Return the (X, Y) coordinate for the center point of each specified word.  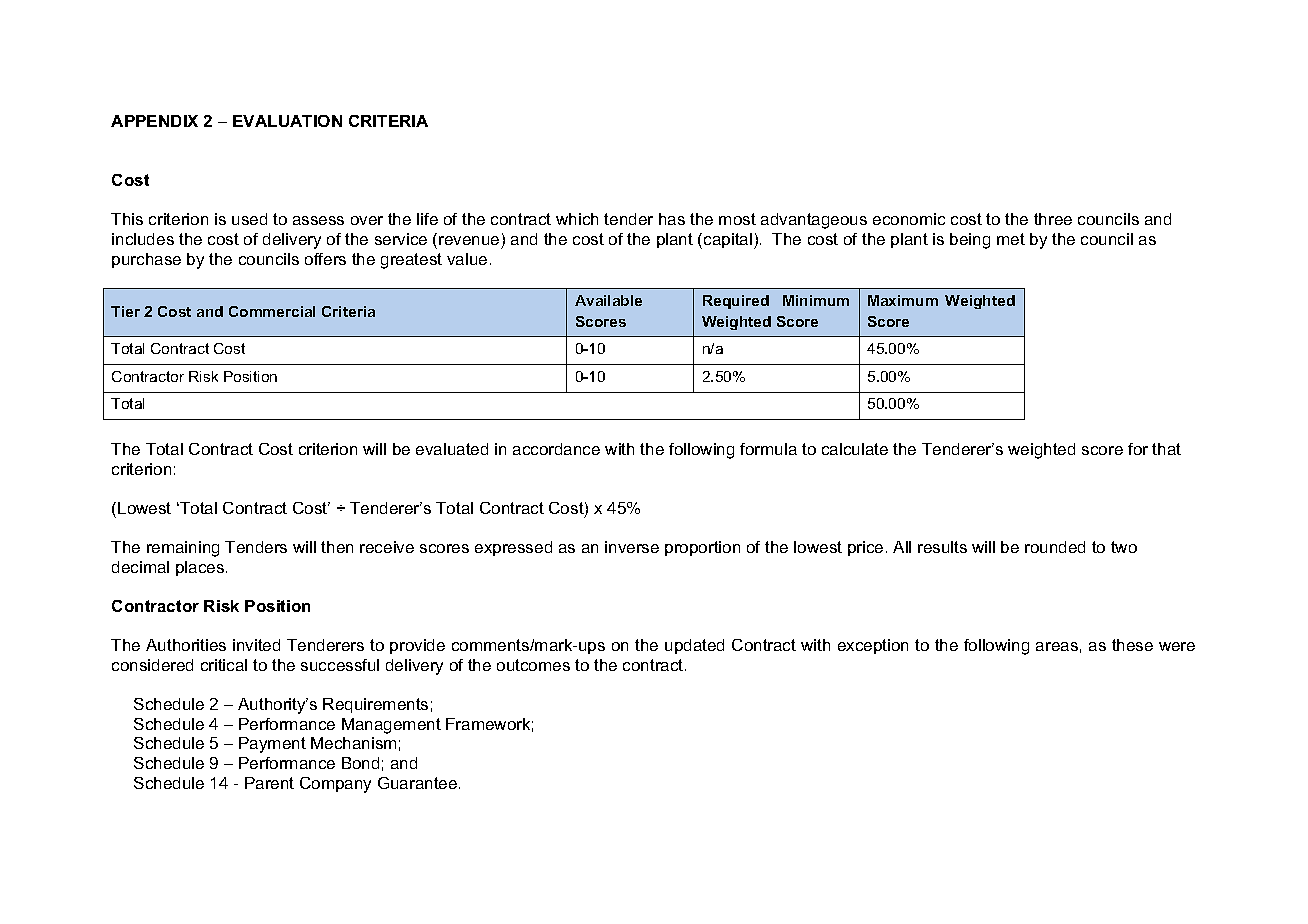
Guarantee (419, 783)
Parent (269, 783)
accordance (556, 449)
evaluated (452, 449)
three (1053, 219)
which (577, 219)
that (1166, 449)
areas (1057, 646)
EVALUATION (287, 121)
